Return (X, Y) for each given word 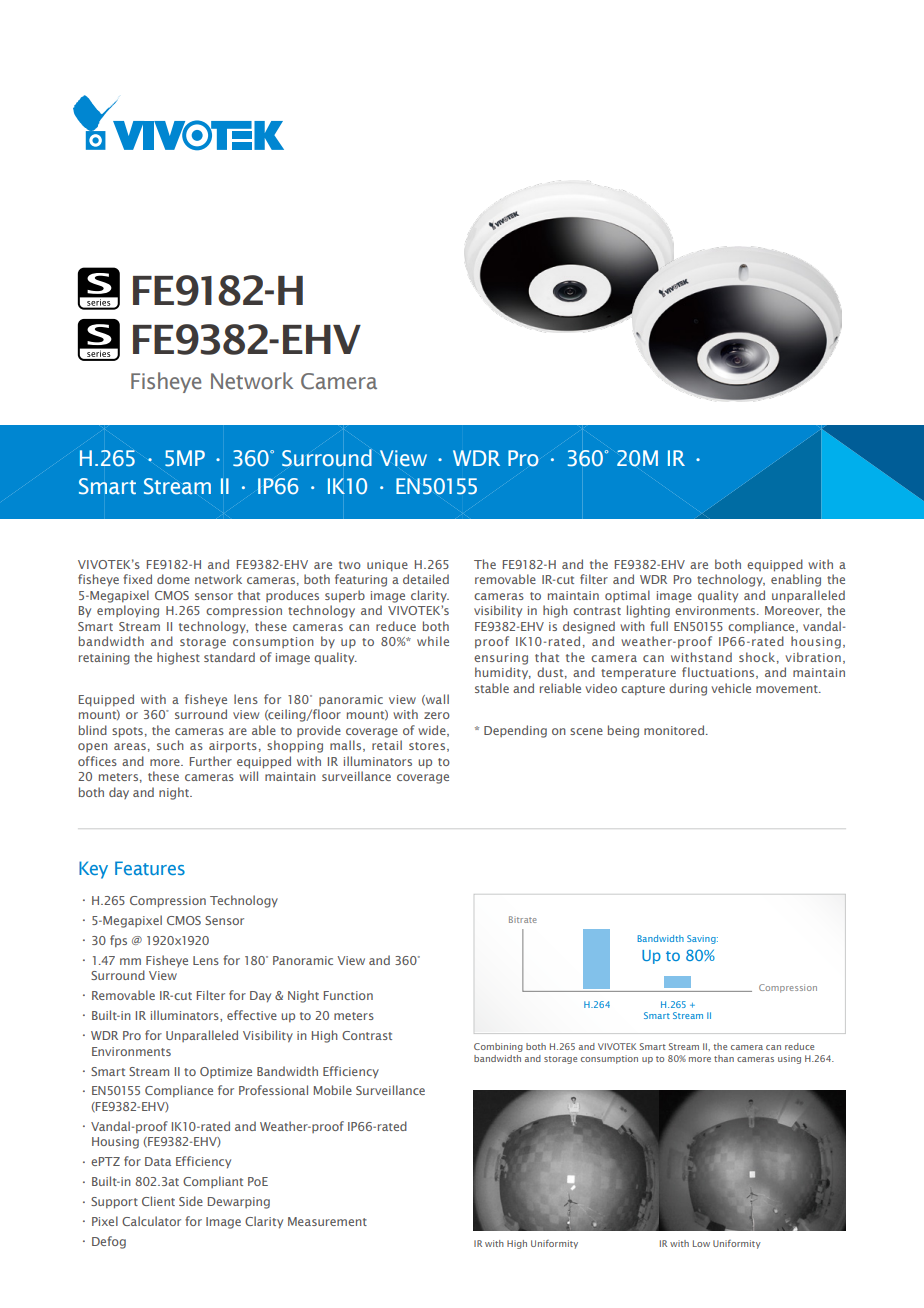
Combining (498, 1047)
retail (387, 745)
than (724, 1058)
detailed (426, 579)
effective (252, 1015)
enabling (796, 580)
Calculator (151, 1221)
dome (173, 579)
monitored (674, 730)
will (248, 776)
